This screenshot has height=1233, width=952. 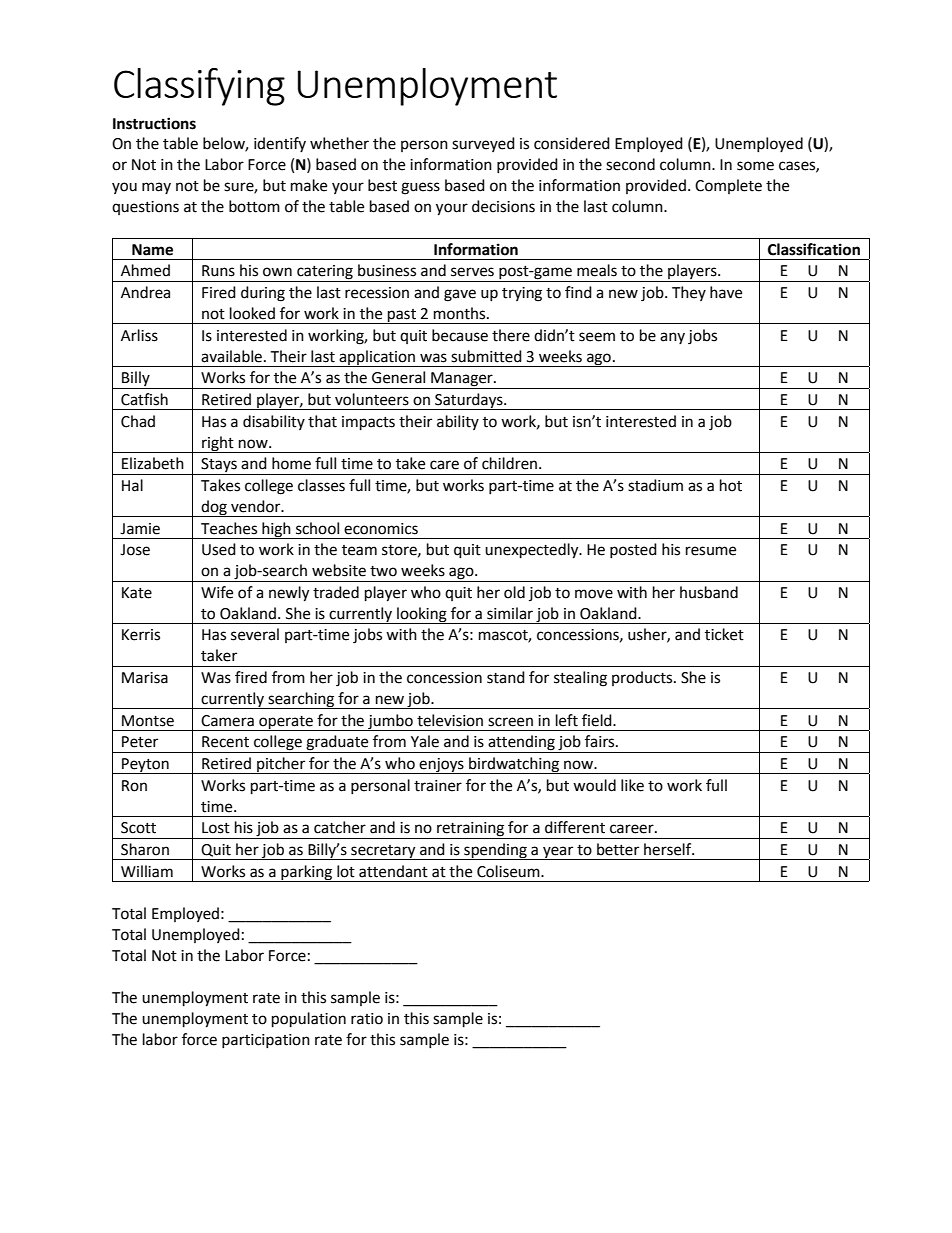 What do you see at coordinates (755, 166) in the screenshot?
I see `some` at bounding box center [755, 166].
